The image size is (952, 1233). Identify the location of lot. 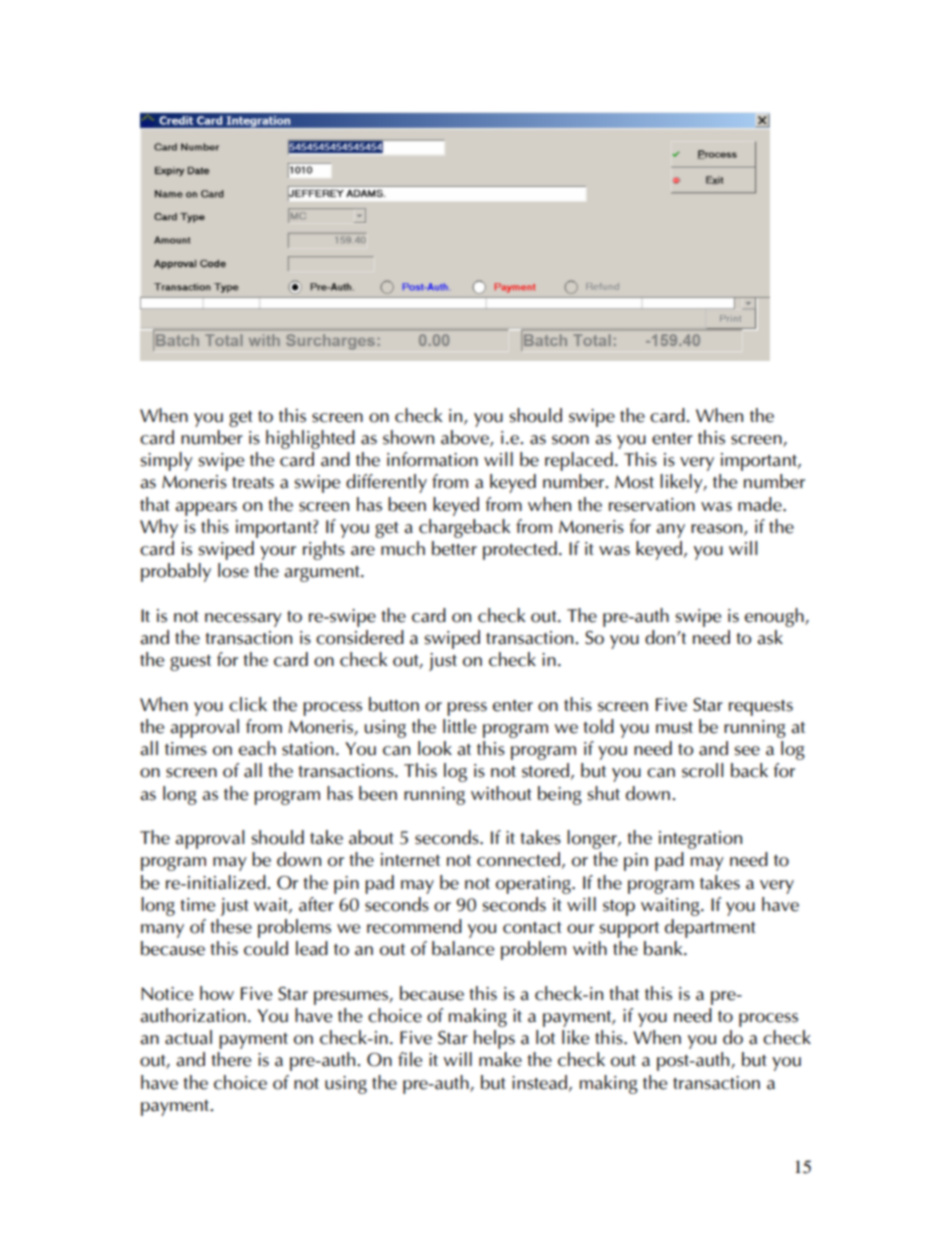
(545, 1037).
